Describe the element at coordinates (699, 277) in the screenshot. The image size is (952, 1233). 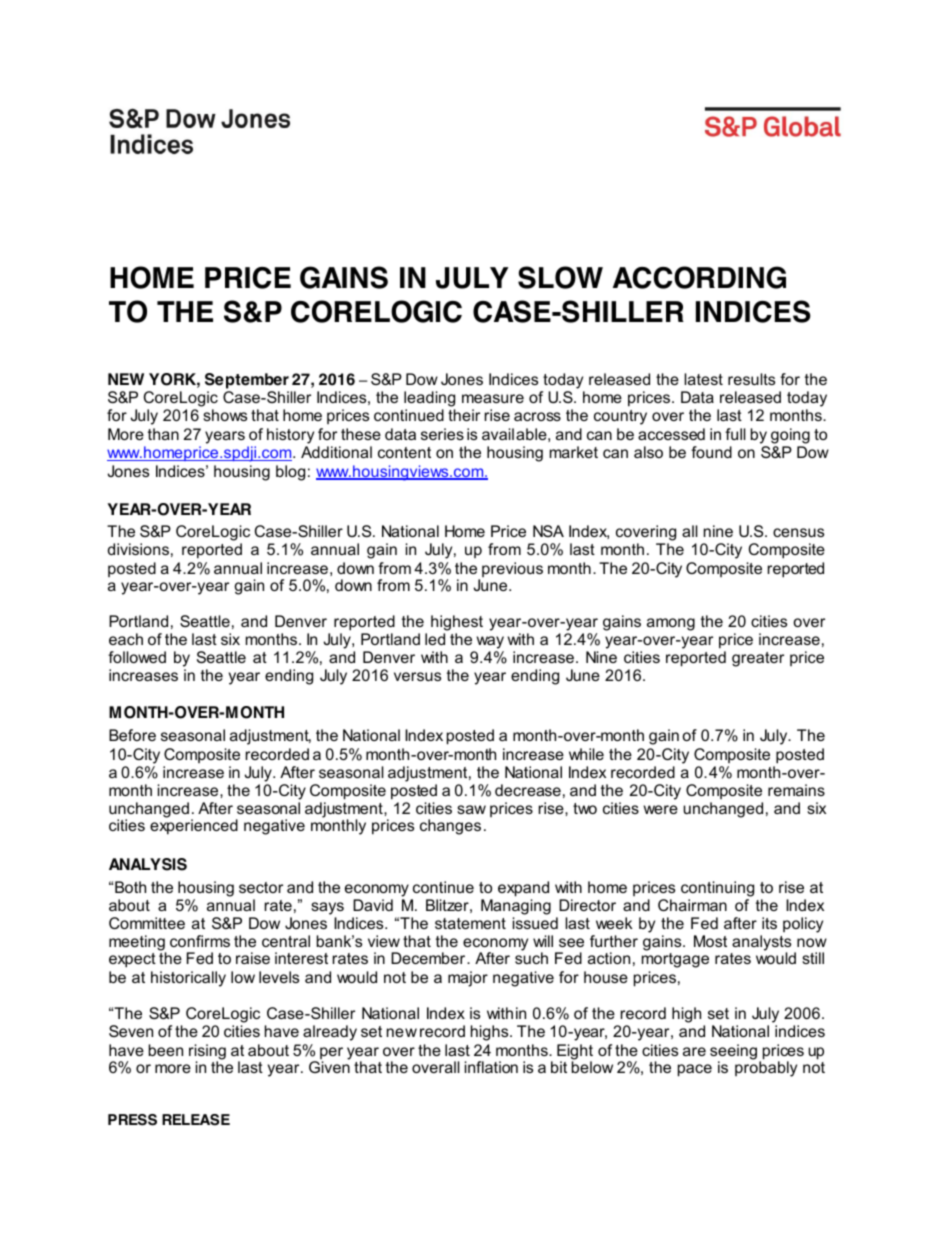
I see `ACCORDING` at that location.
